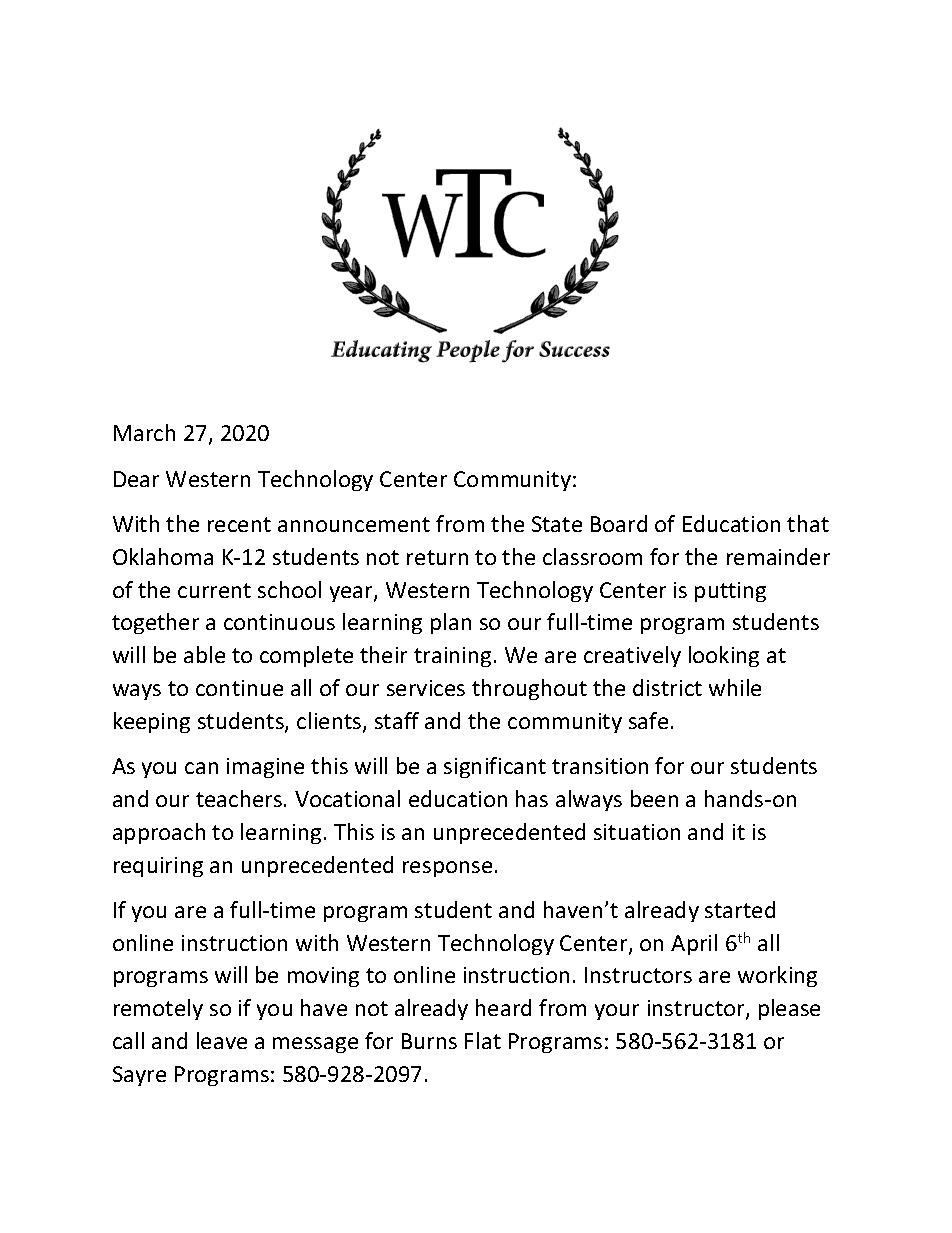 The width and height of the document is (952, 1233). I want to click on requiring, so click(158, 867).
